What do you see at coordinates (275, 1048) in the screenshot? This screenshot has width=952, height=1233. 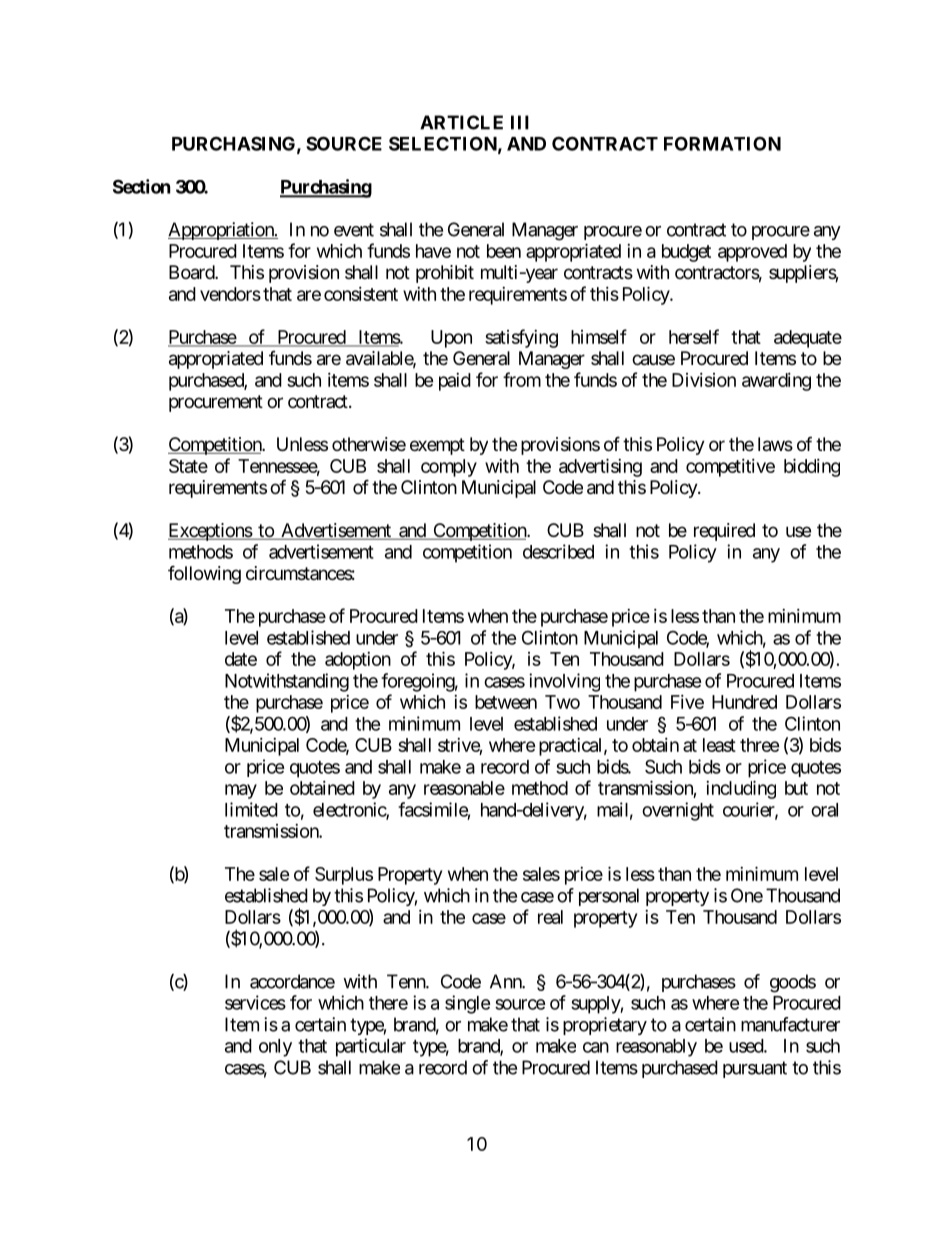 I see `only` at bounding box center [275, 1048].
